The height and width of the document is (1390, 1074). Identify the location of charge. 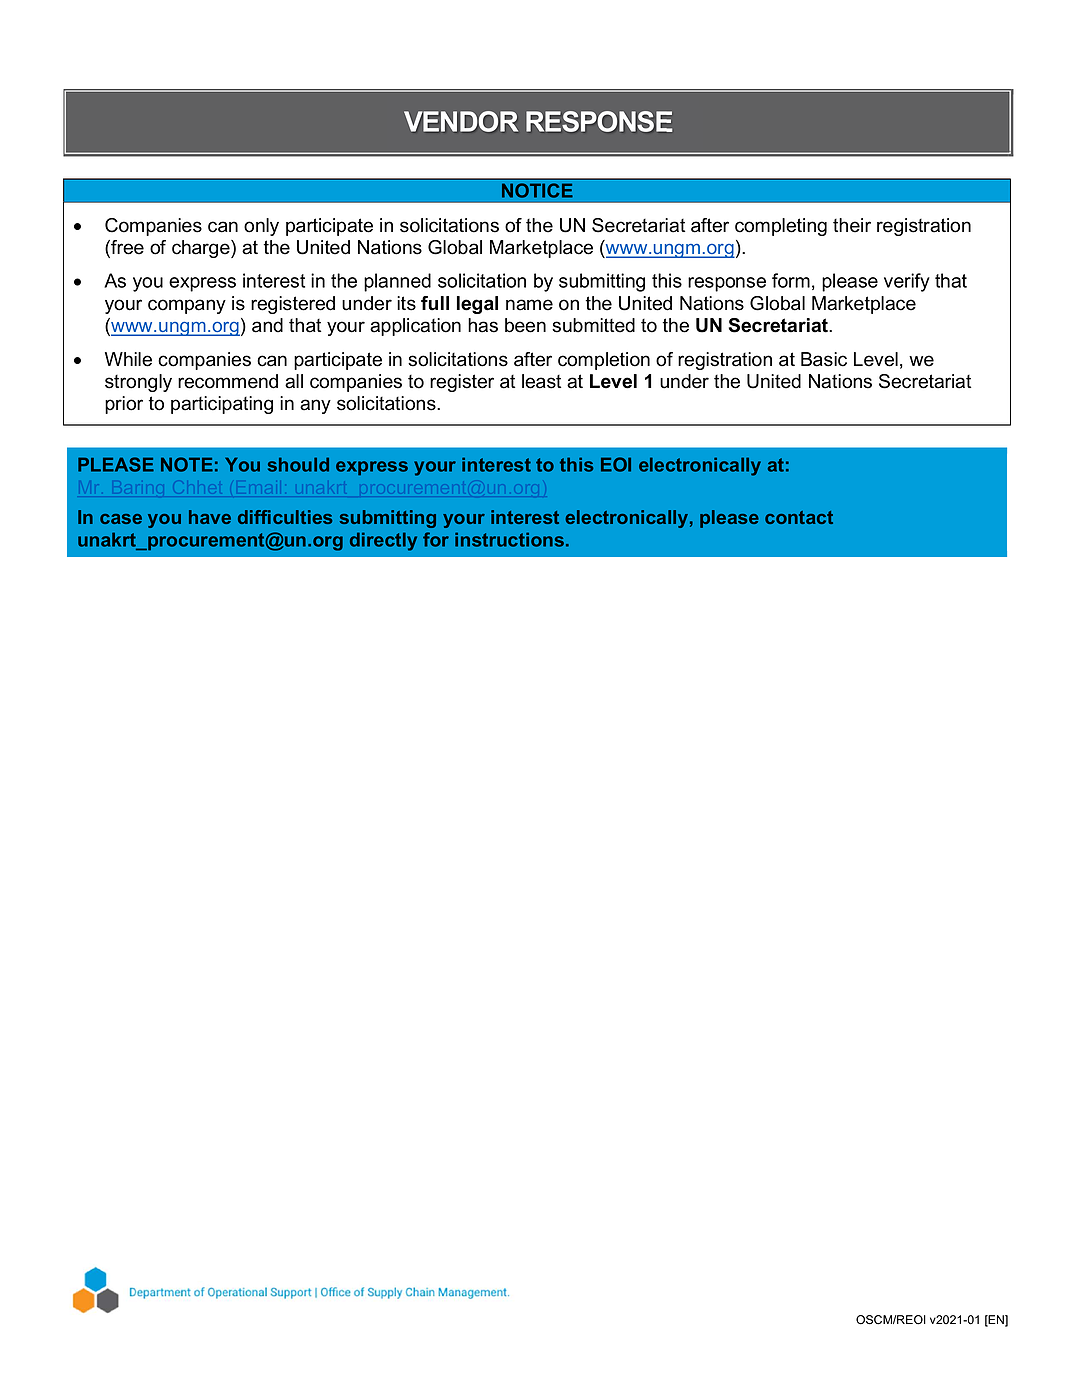
(202, 249).
